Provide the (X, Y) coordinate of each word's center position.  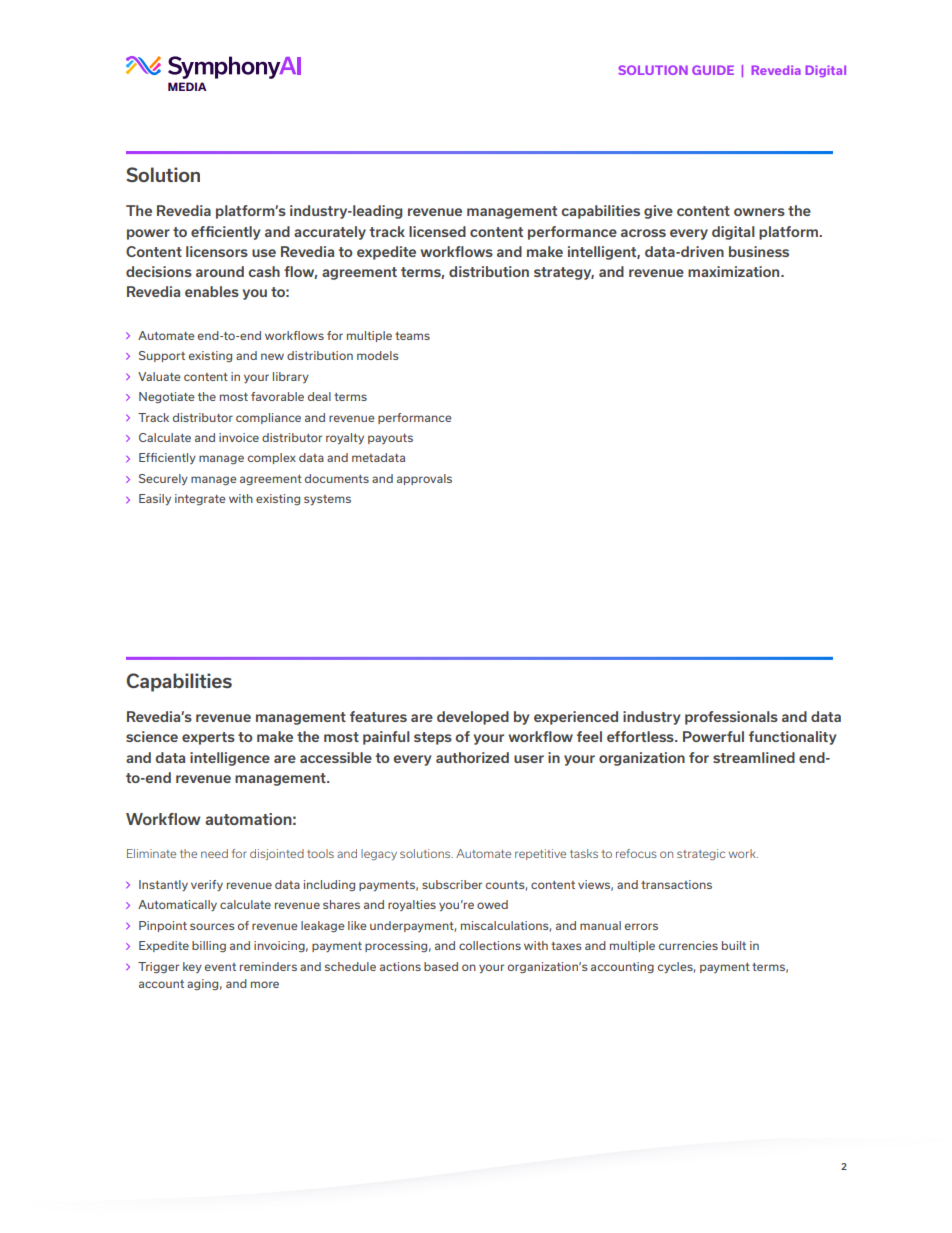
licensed (437, 231)
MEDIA (187, 86)
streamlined (754, 757)
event (220, 967)
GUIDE (713, 70)
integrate (200, 499)
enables (212, 291)
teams (412, 336)
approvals (424, 479)
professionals (731, 718)
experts (208, 738)
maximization (735, 271)
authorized (472, 757)
